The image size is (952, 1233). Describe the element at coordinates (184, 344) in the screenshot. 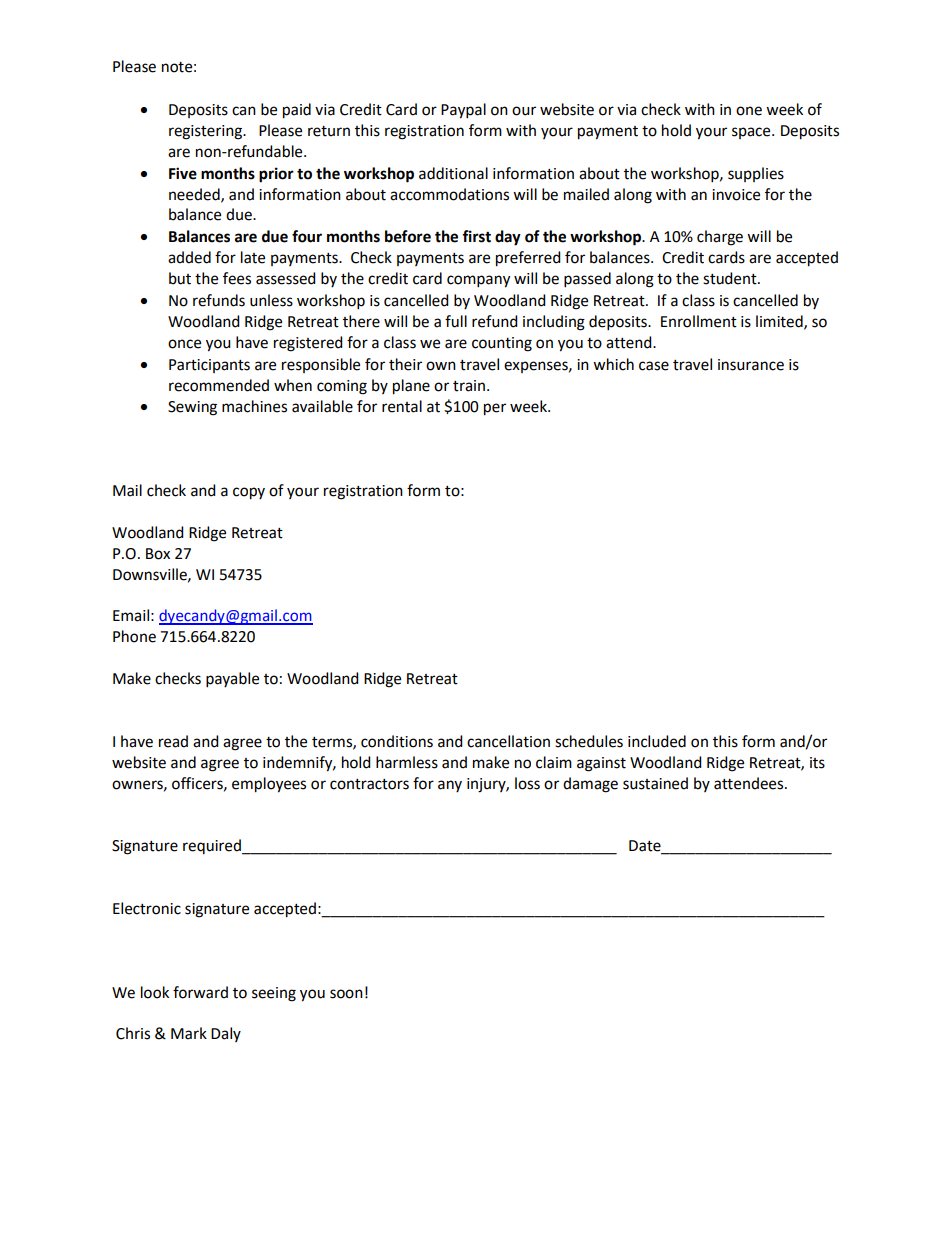

I see `once` at that location.
